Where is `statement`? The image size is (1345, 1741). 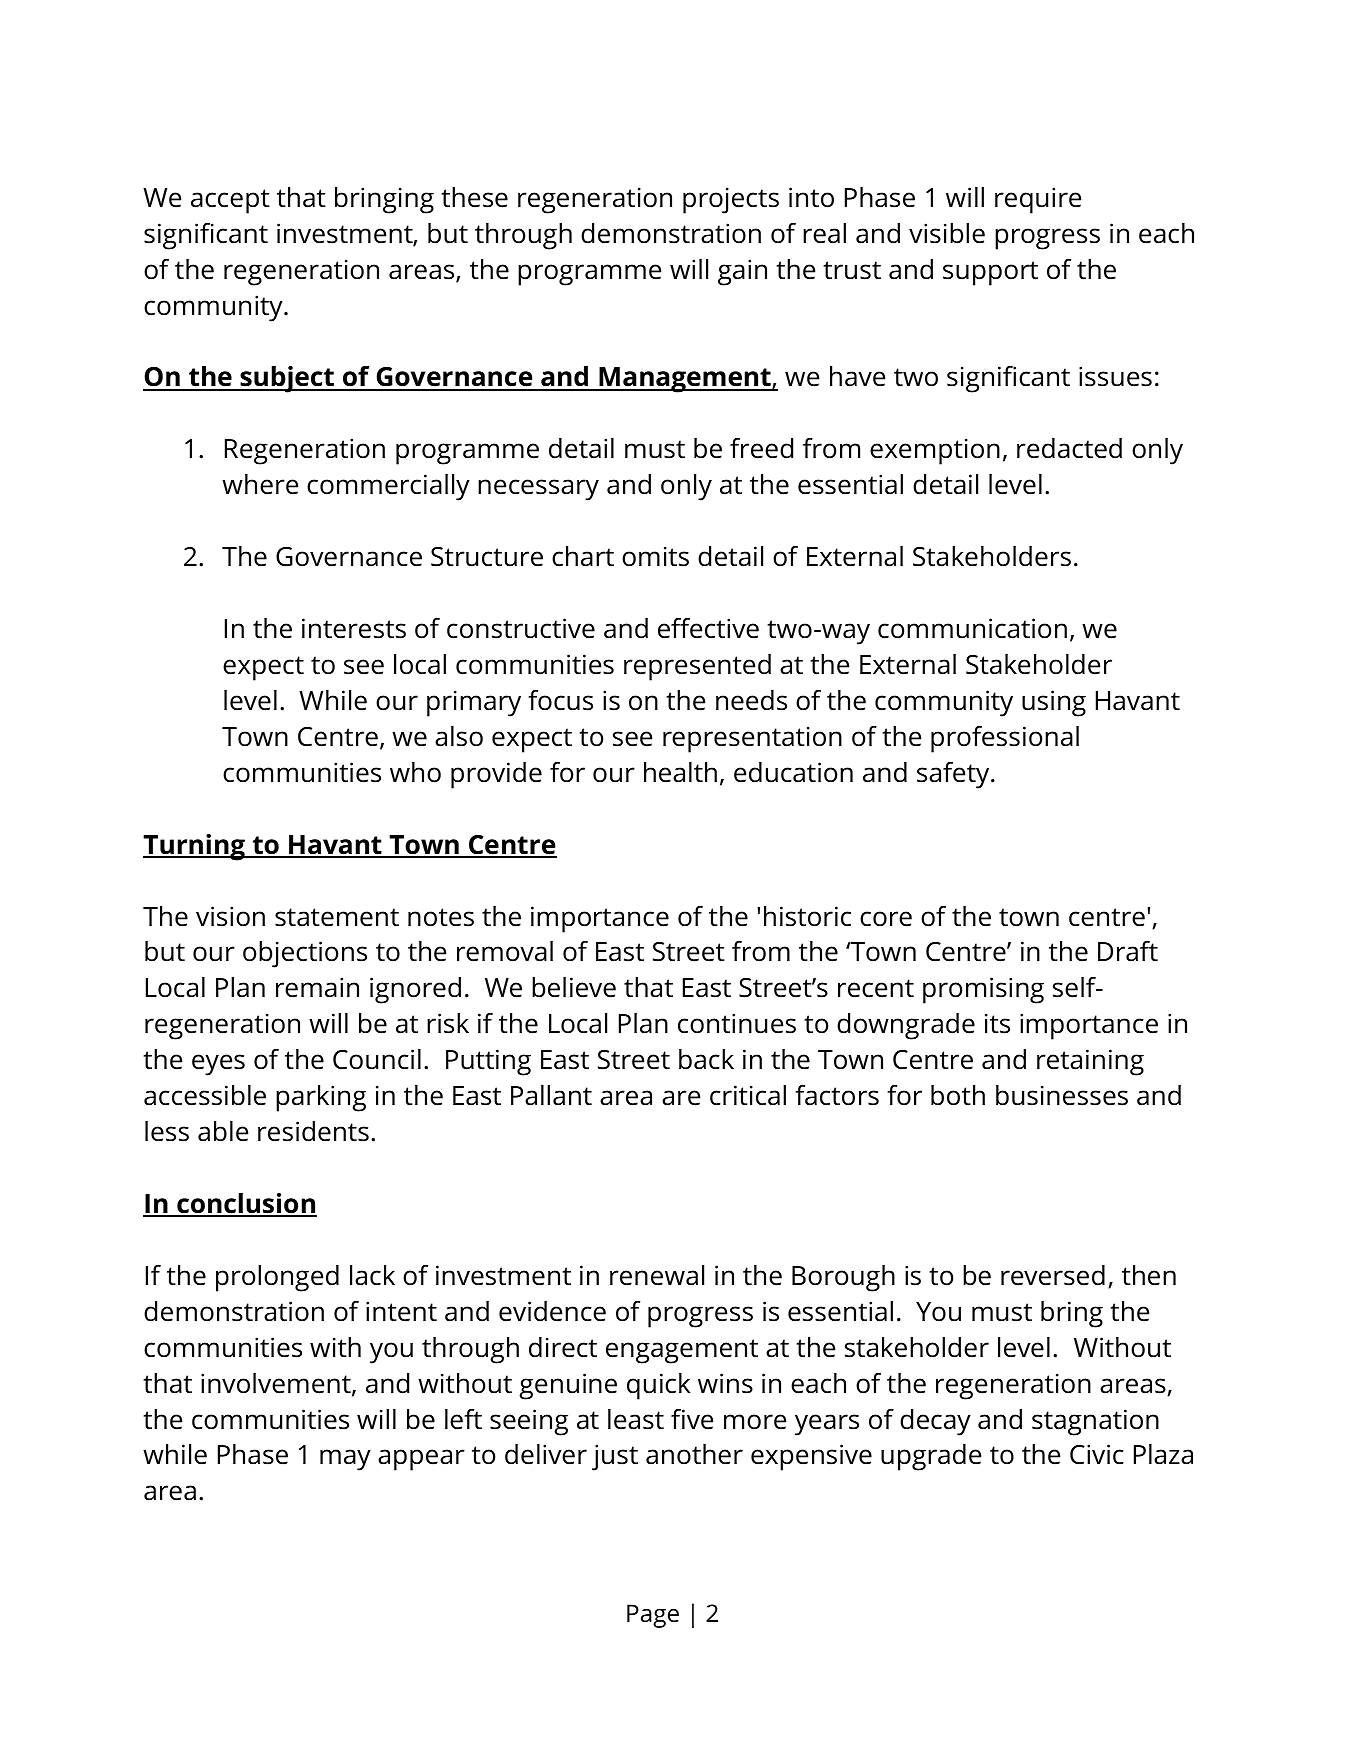 statement is located at coordinates (337, 917).
